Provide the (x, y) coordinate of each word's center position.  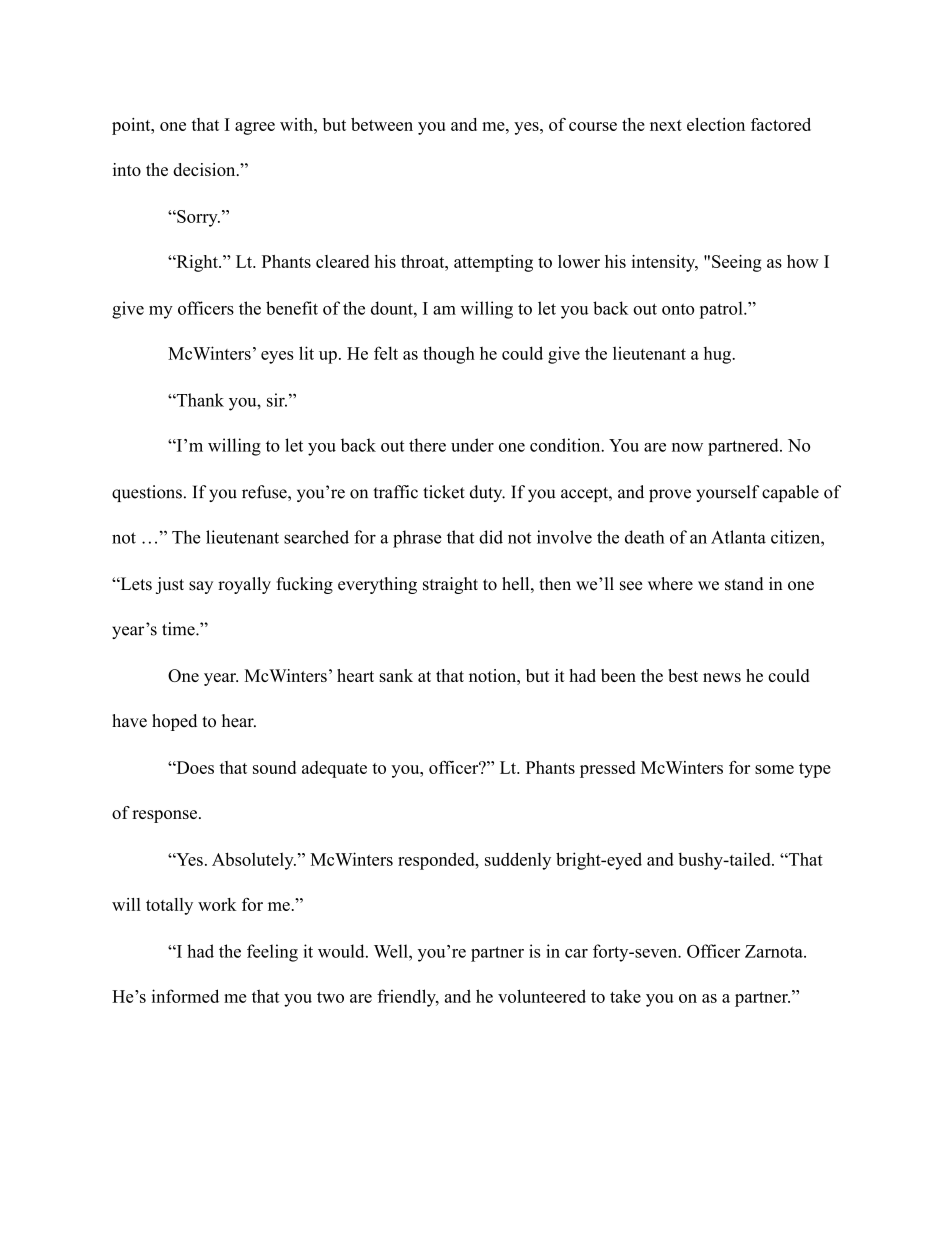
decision (205, 169)
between (382, 124)
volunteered (542, 996)
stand (744, 584)
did (491, 537)
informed (185, 996)
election (716, 124)
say (201, 587)
